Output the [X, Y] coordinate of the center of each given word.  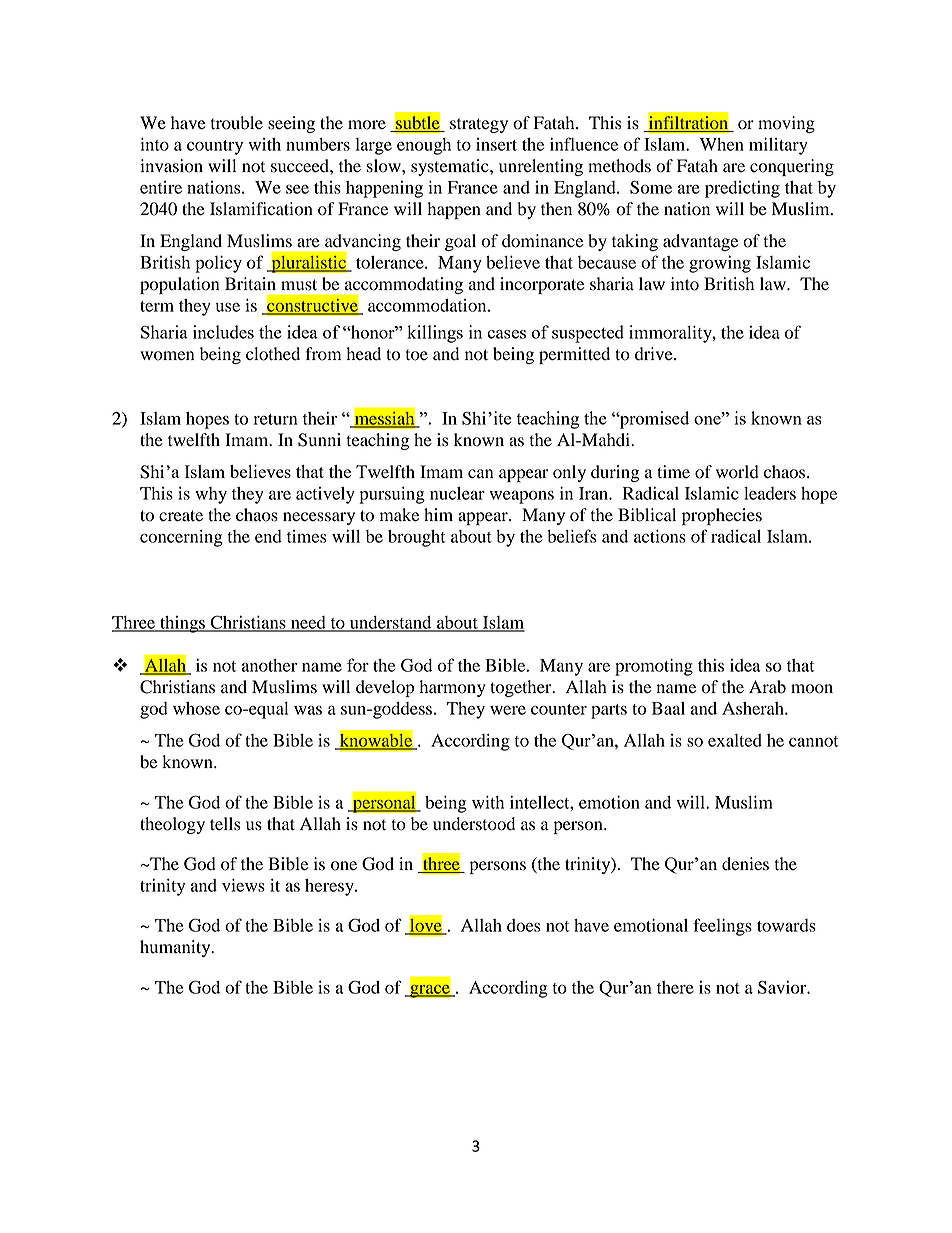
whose [196, 708]
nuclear [457, 493]
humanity [176, 948]
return [275, 419]
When [722, 144]
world [737, 472]
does [524, 925]
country [215, 147]
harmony [452, 688]
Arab [767, 687]
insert [496, 144]
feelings [722, 927]
